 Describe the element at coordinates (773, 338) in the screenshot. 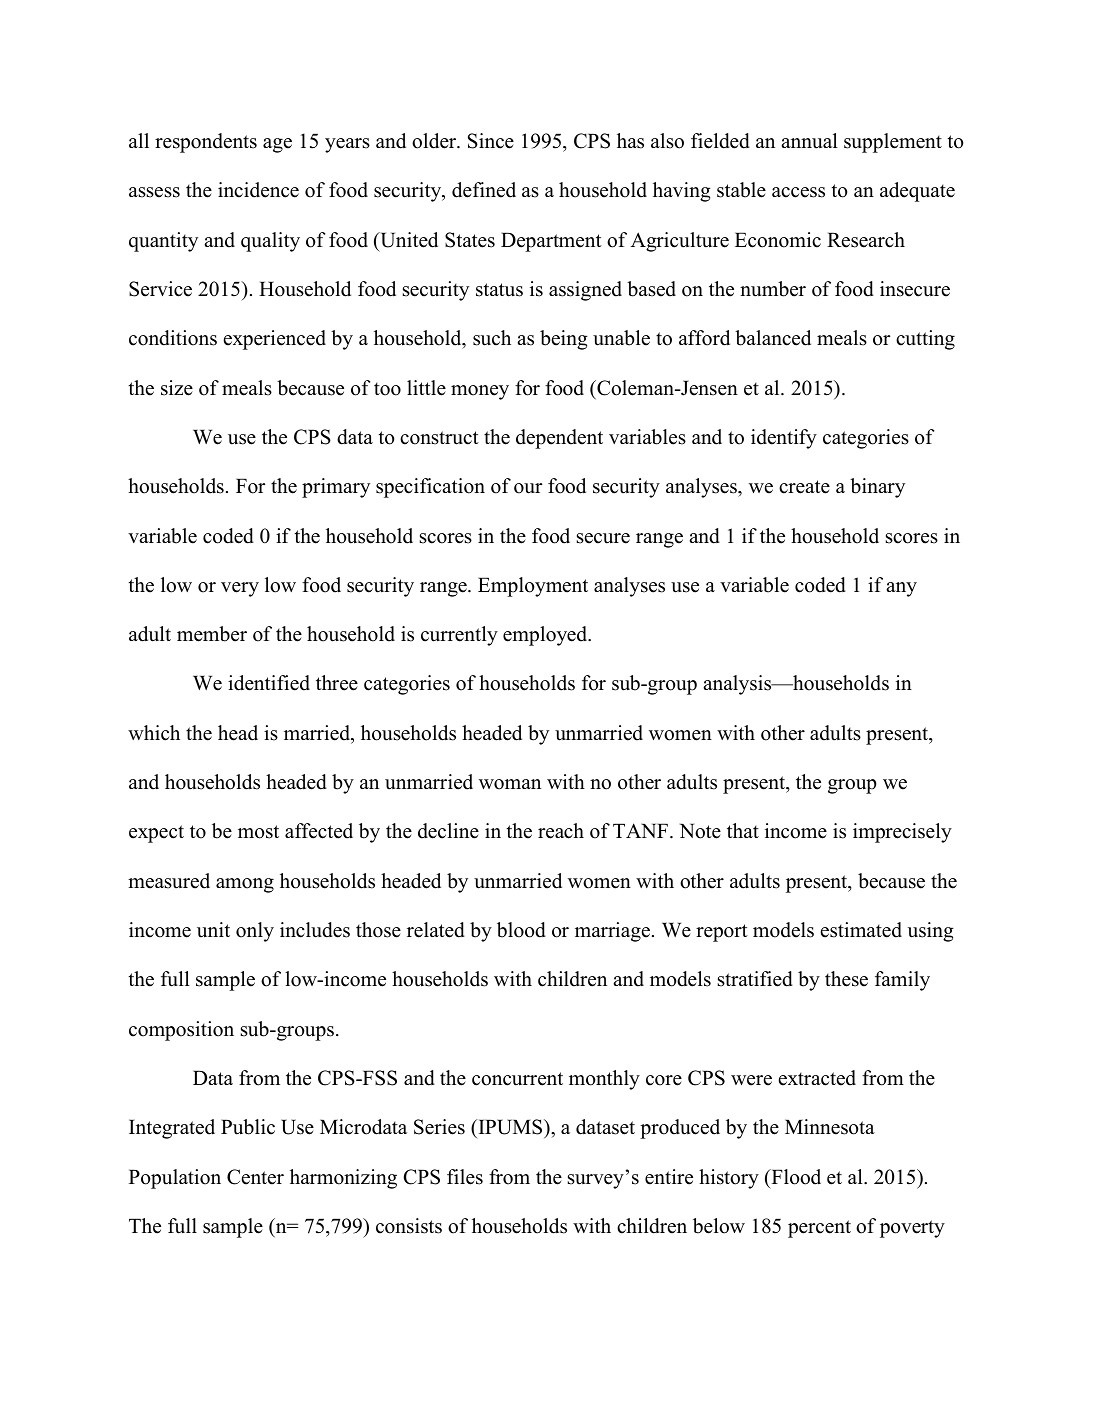

I see `balanced` at that location.
